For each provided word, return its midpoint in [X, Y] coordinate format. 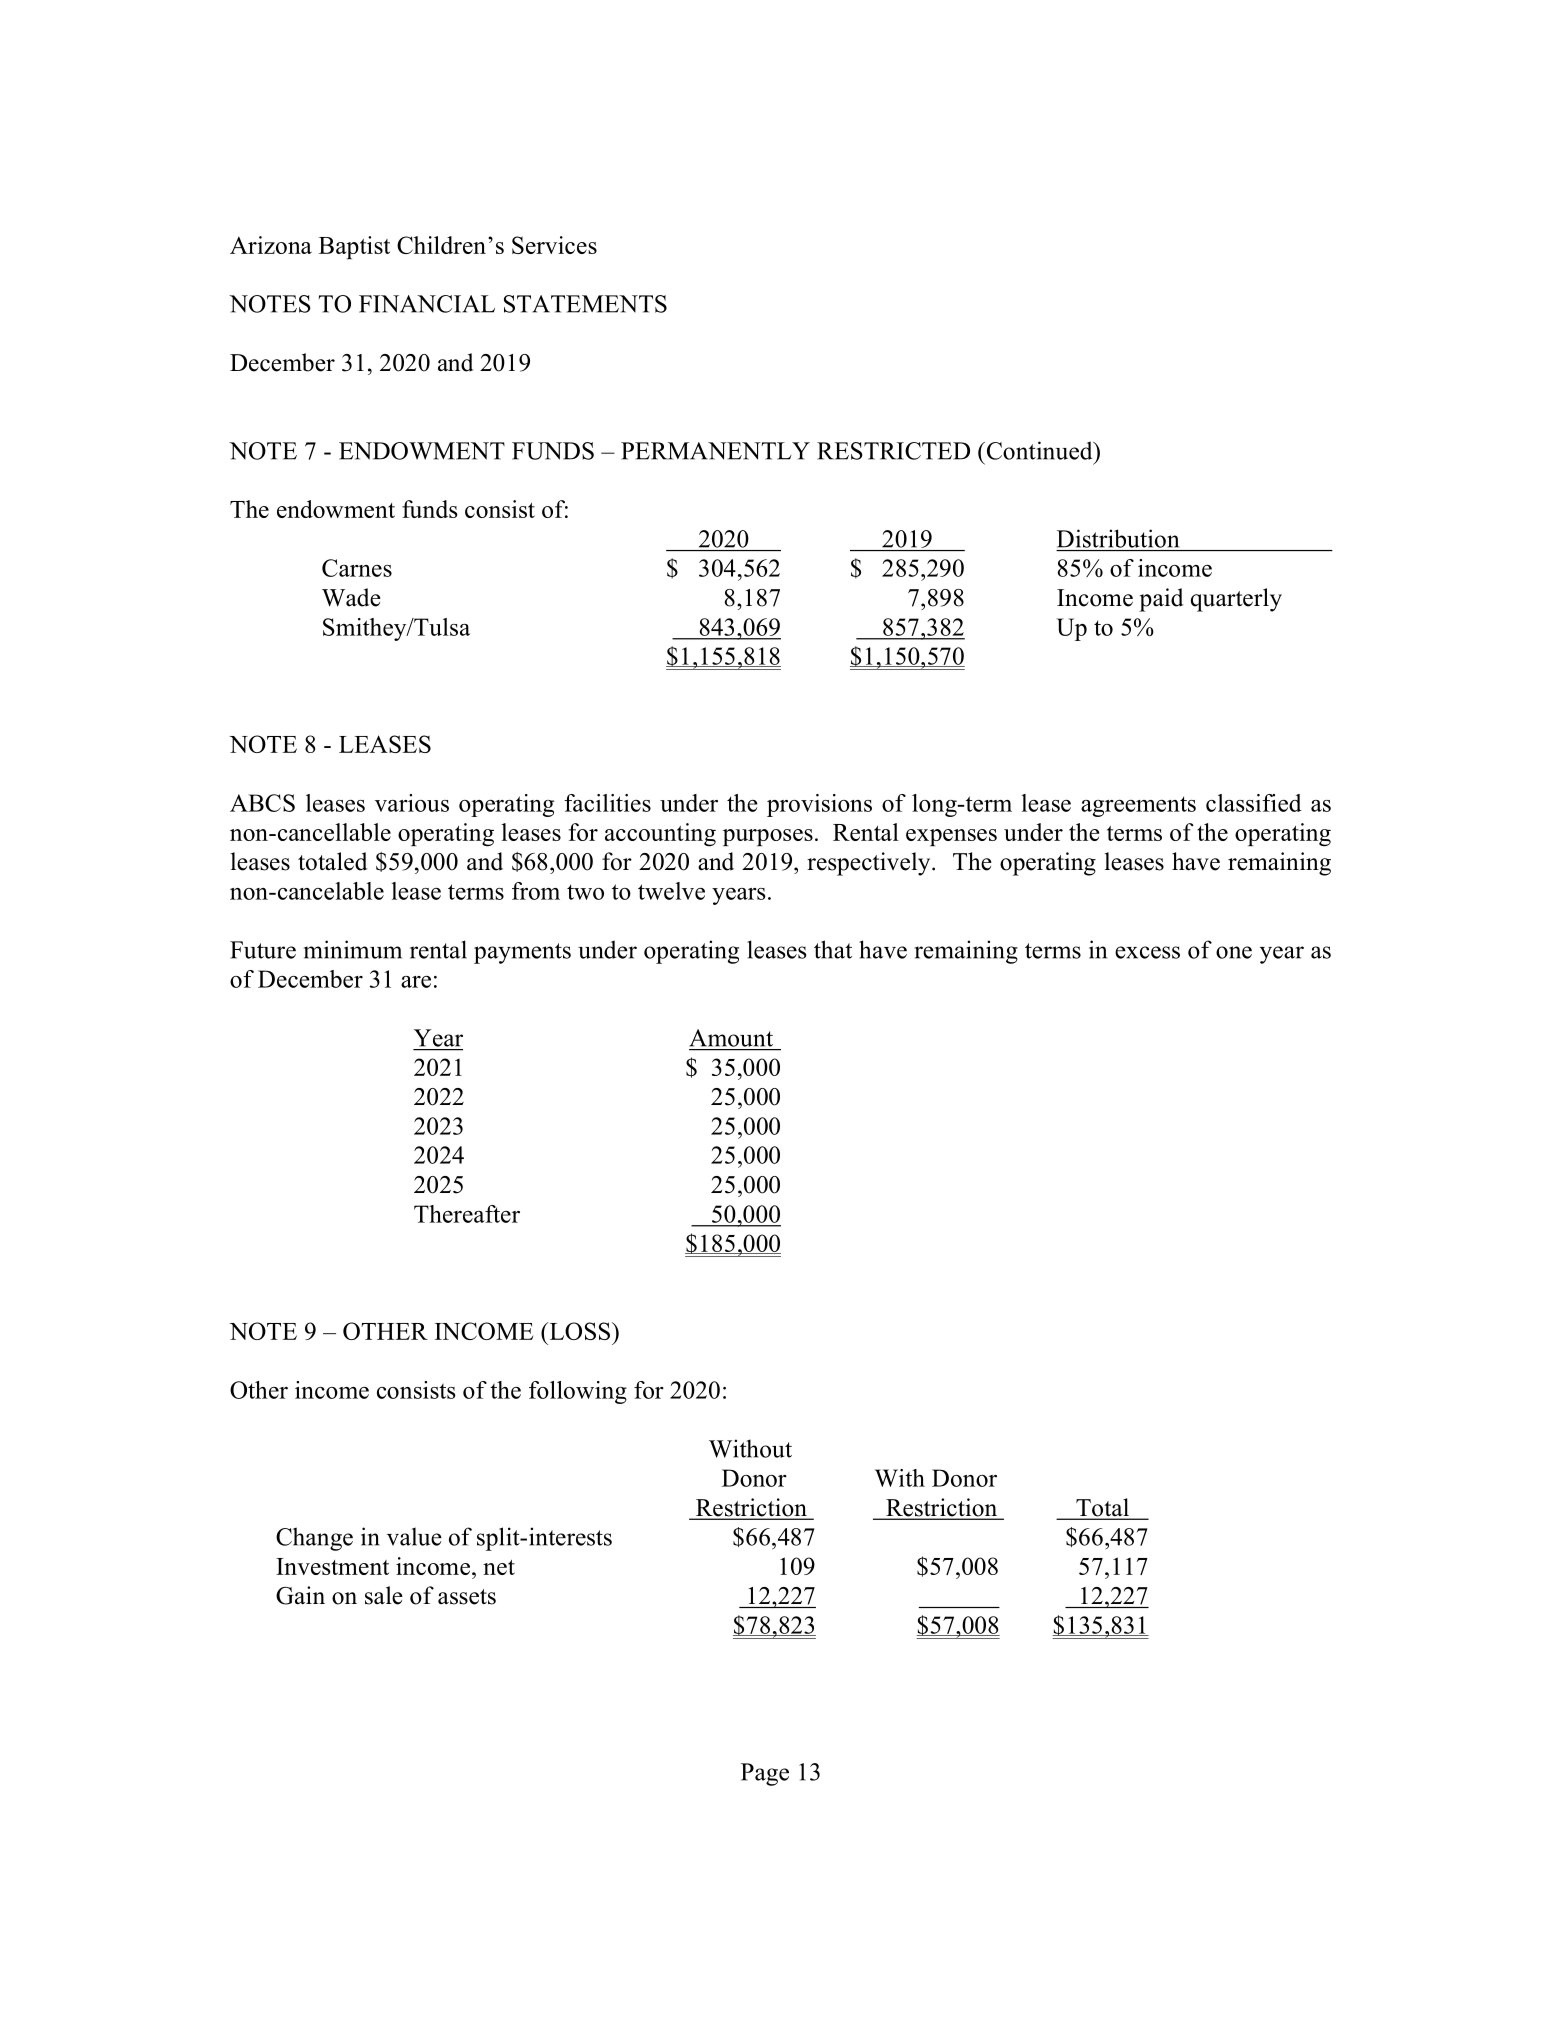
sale [384, 1595]
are [416, 982]
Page [765, 1774]
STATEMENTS [585, 304]
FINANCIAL [427, 304]
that [833, 949]
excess [1147, 952]
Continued [1039, 450]
